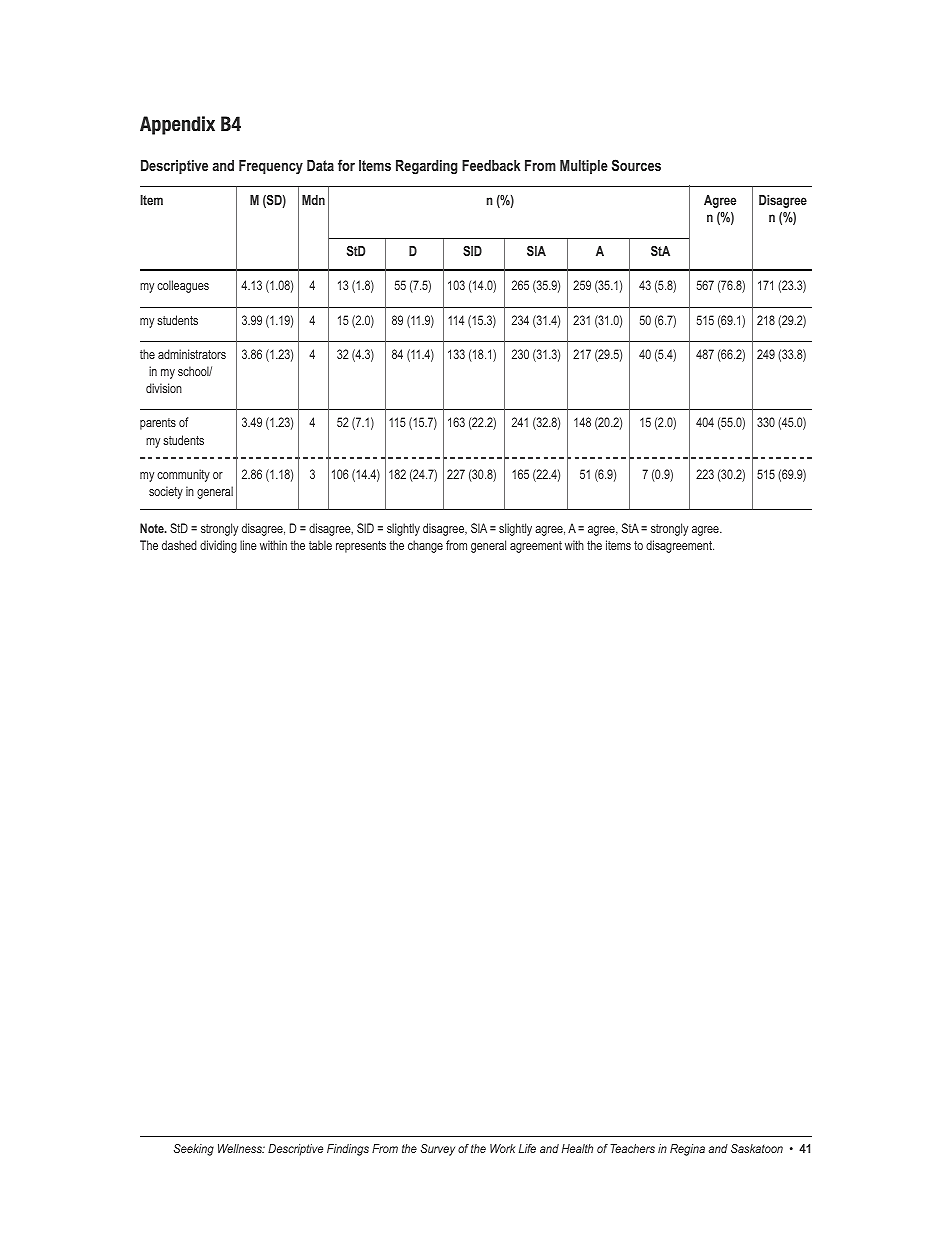  I want to click on represents, so click(361, 547).
